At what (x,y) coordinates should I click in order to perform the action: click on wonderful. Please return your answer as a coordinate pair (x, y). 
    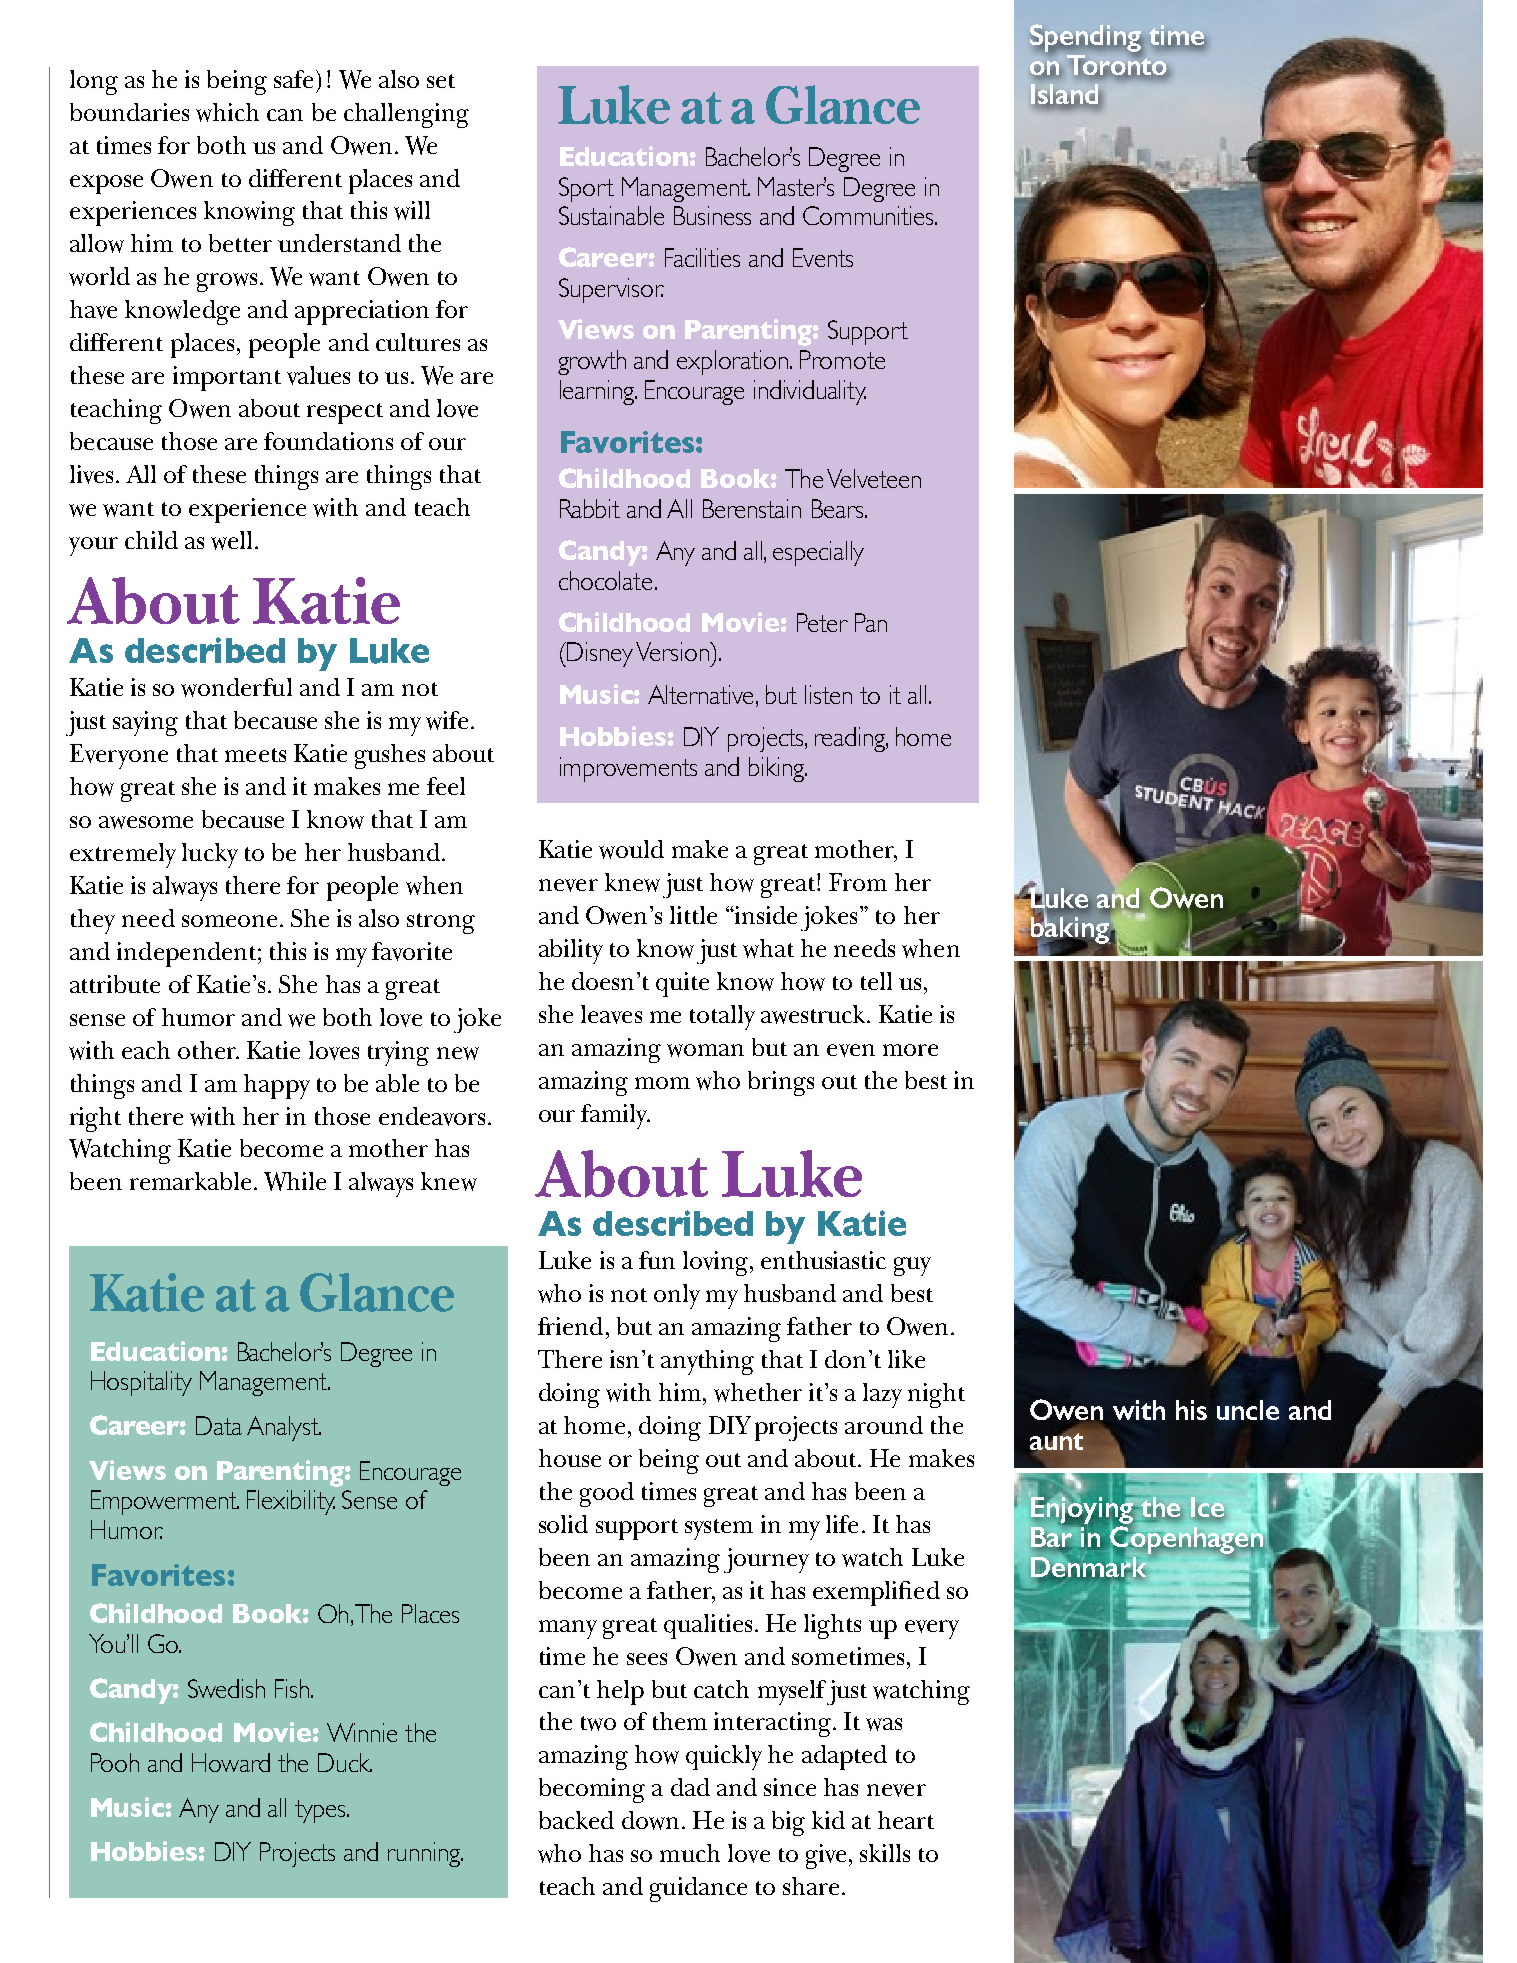
    Looking at the image, I should click on (236, 687).
